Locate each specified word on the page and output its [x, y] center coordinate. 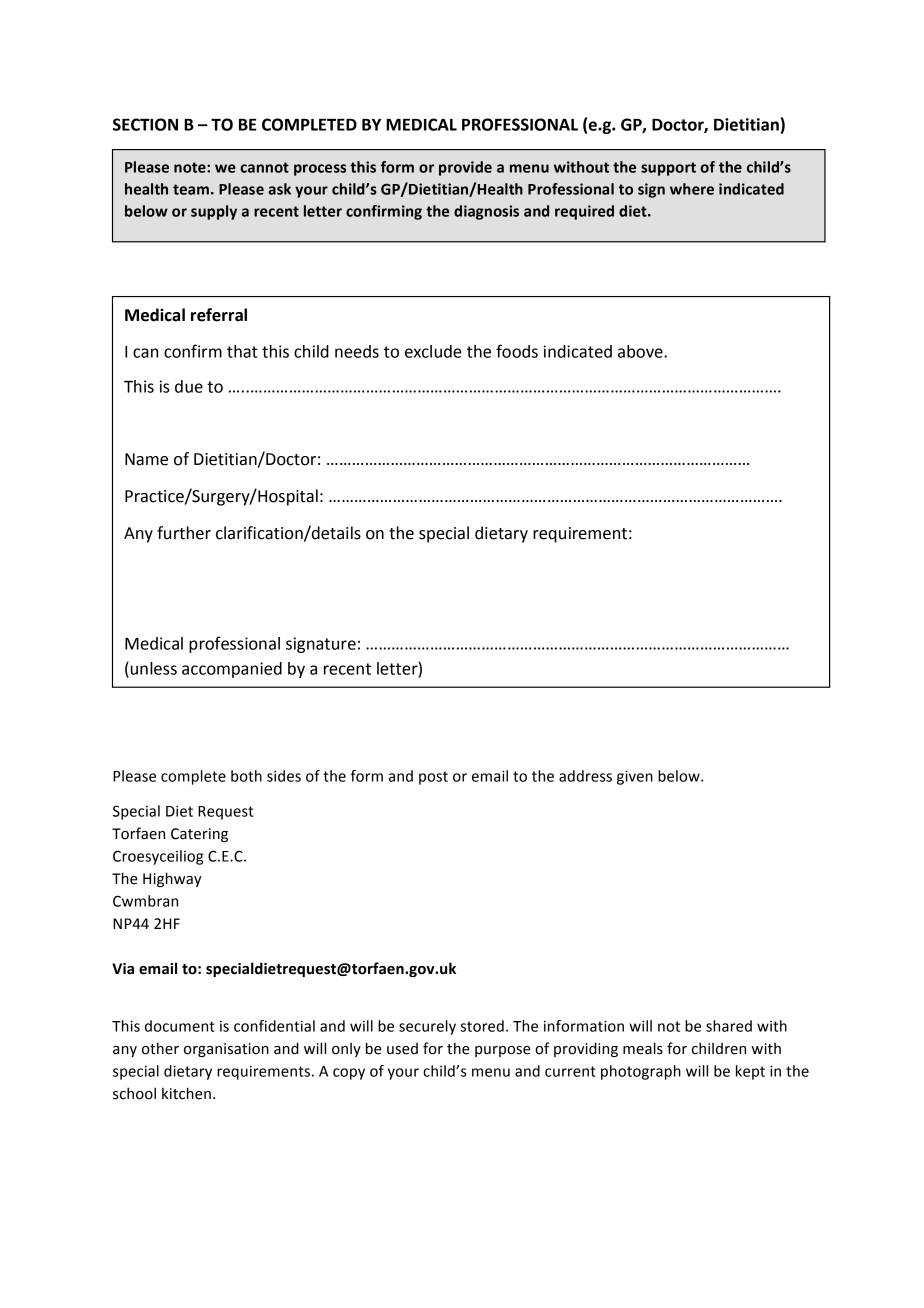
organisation [226, 1050]
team [191, 189]
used [402, 1049]
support [668, 169]
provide [465, 168]
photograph [641, 1072]
